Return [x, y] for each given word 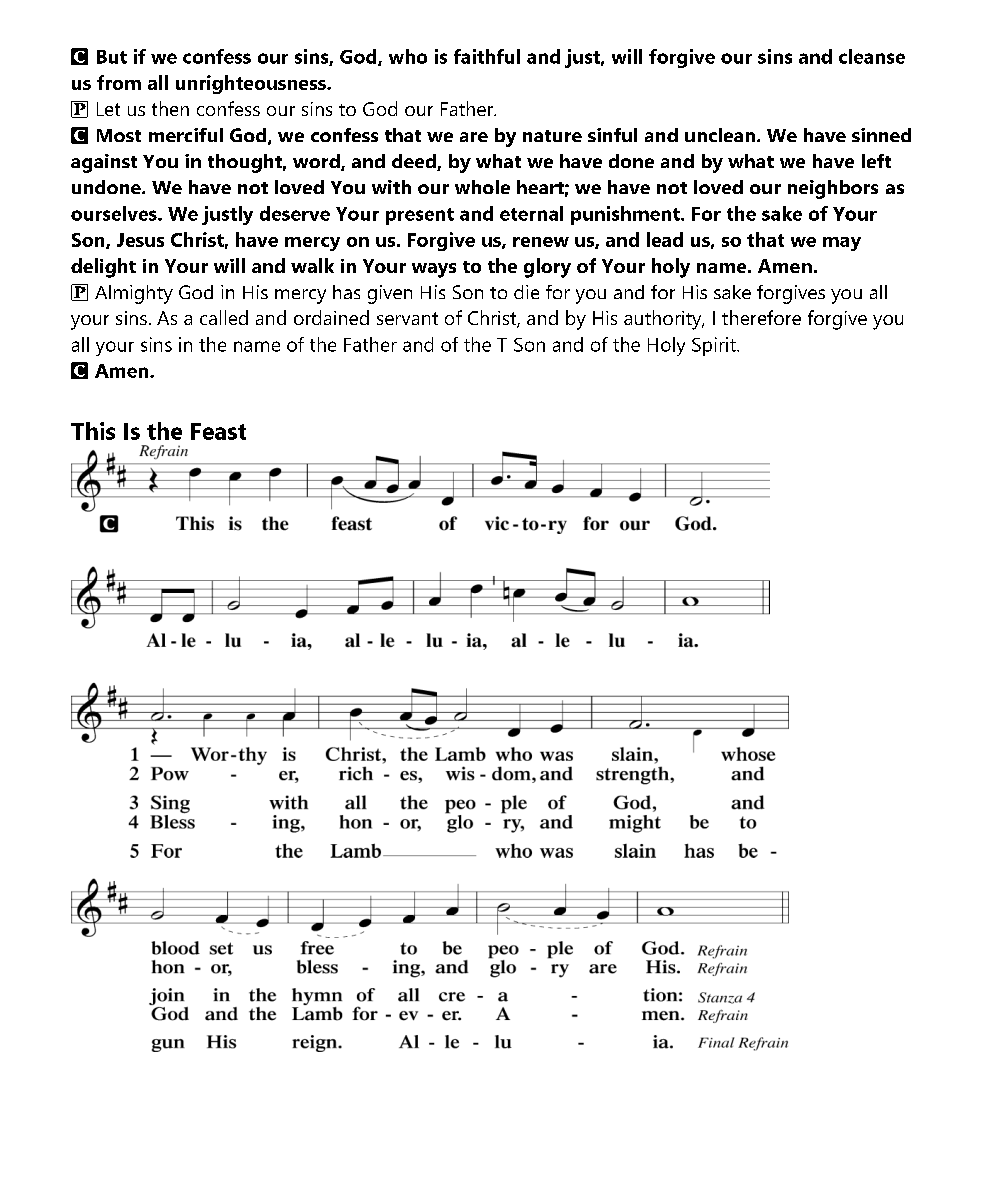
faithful [487, 56]
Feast [218, 431]
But [112, 57]
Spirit [715, 346]
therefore [761, 317]
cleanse [872, 56]
